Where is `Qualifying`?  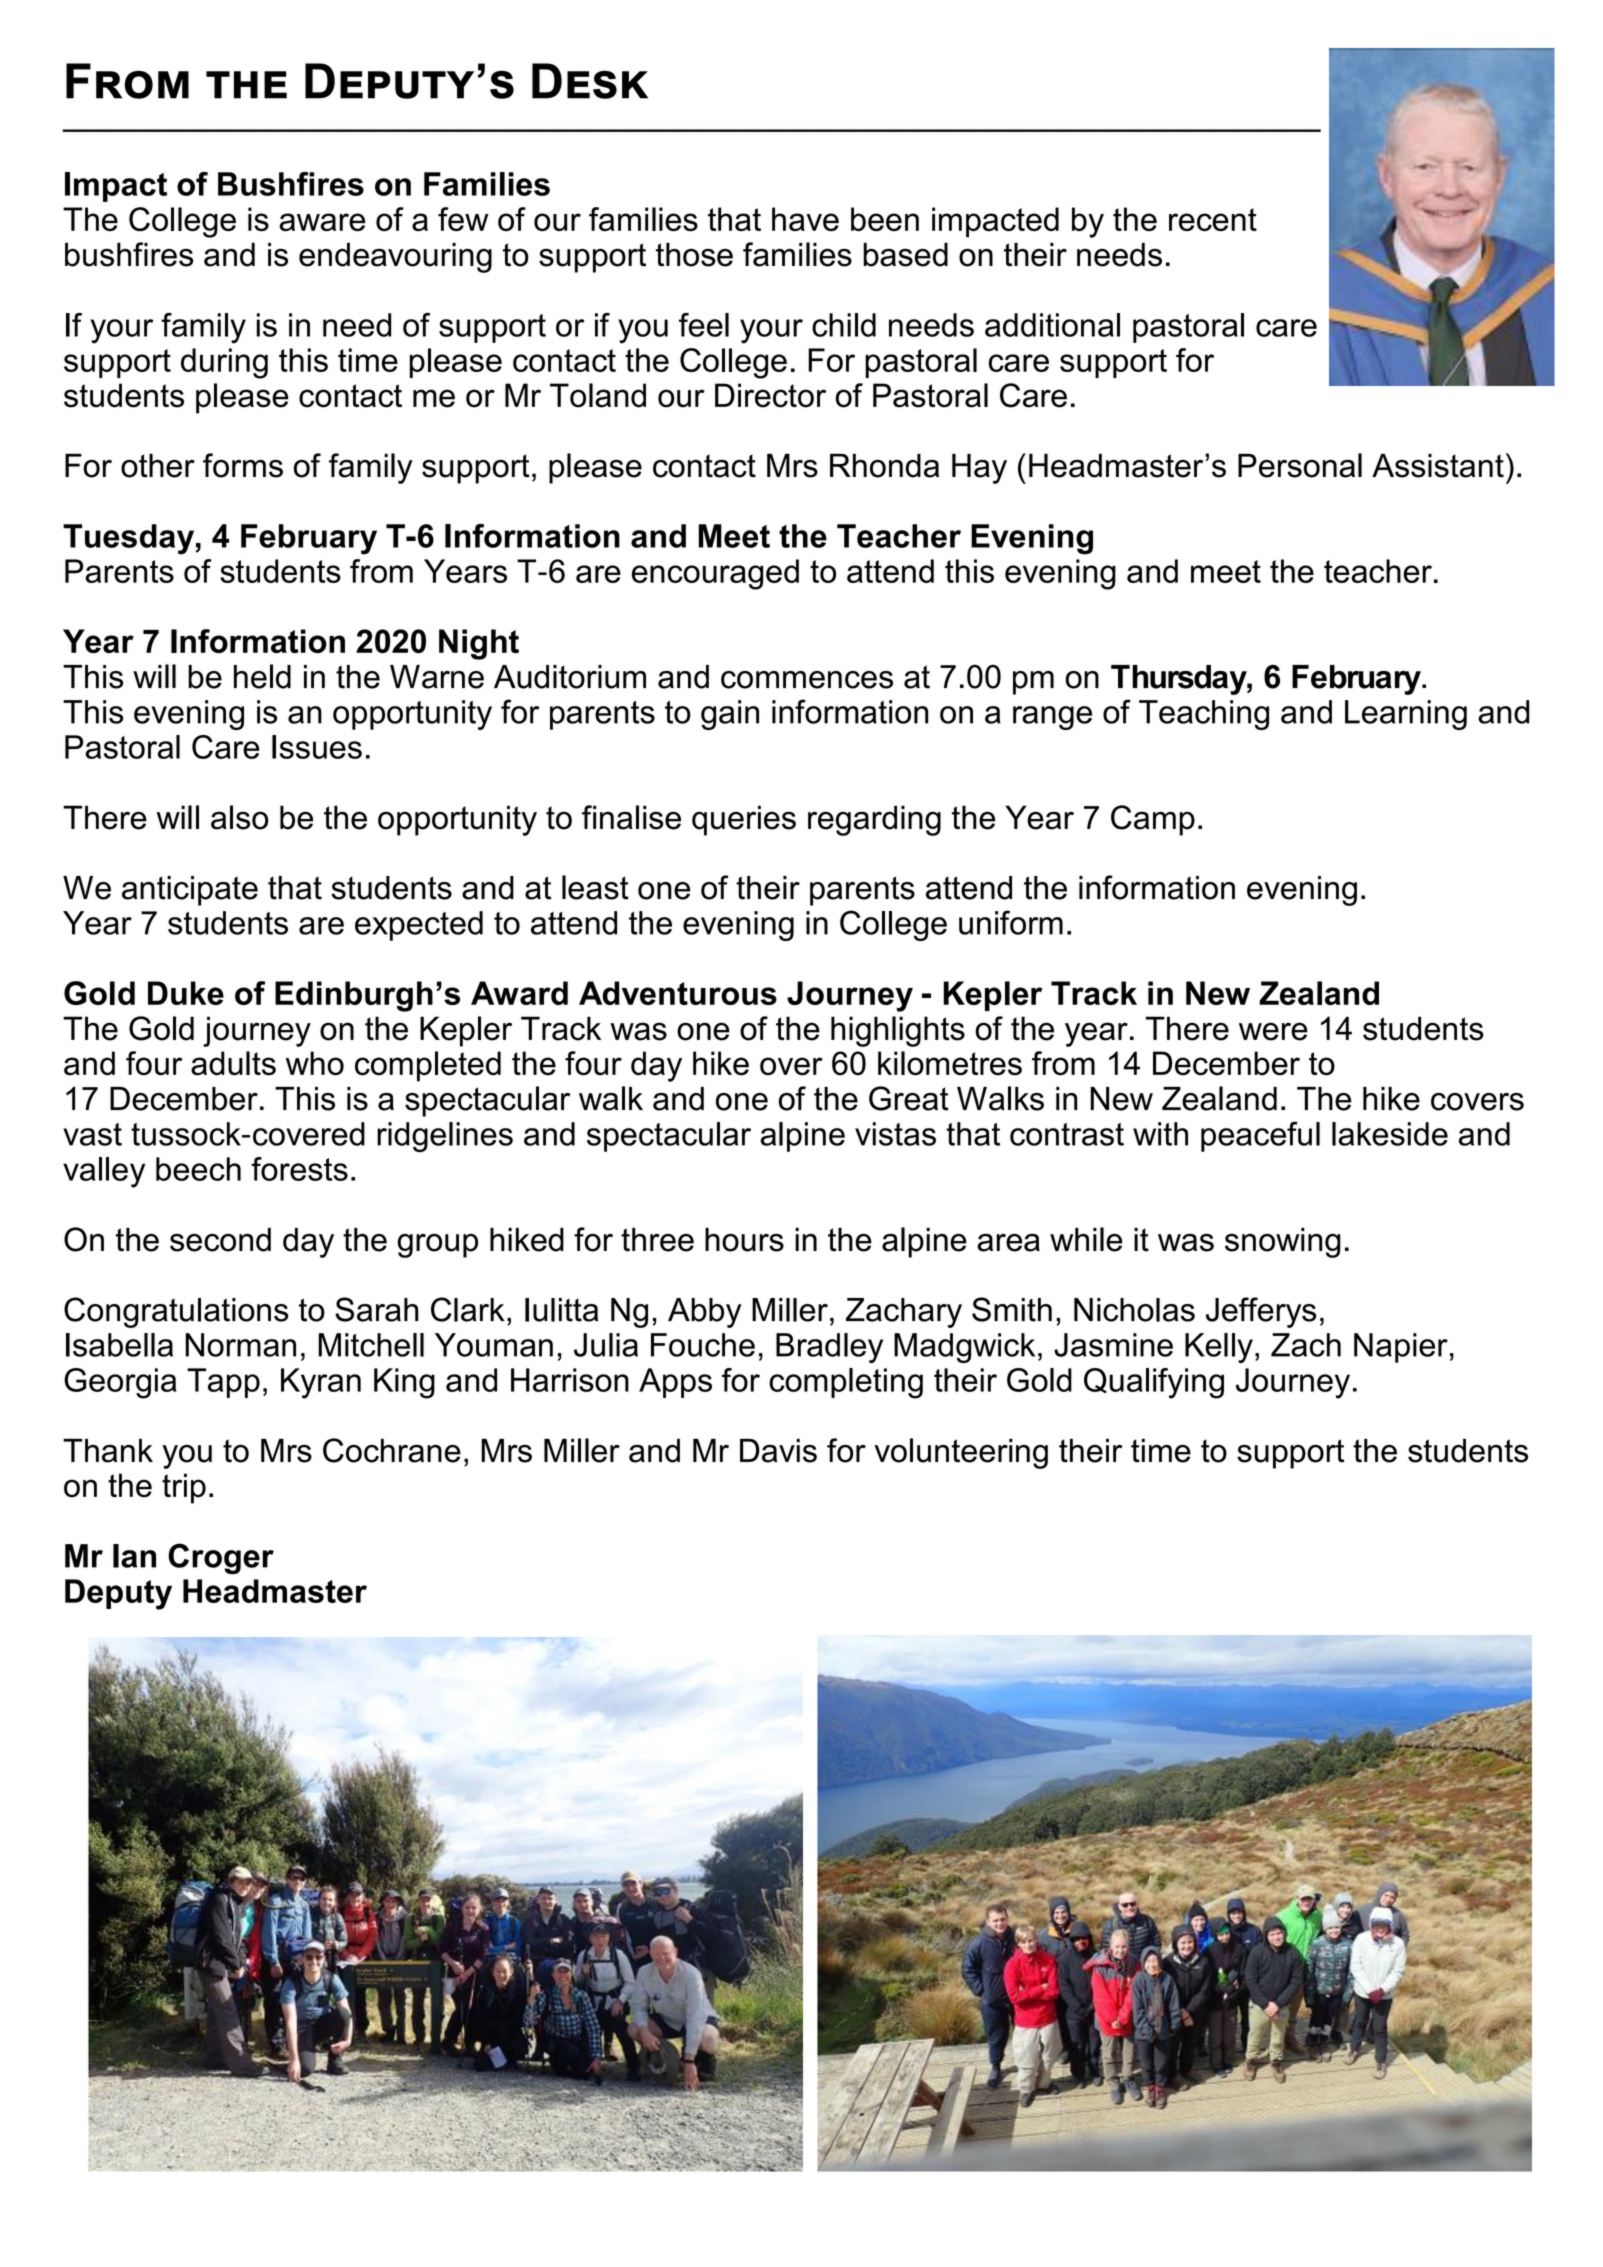
Qualifying is located at coordinates (1154, 1383).
